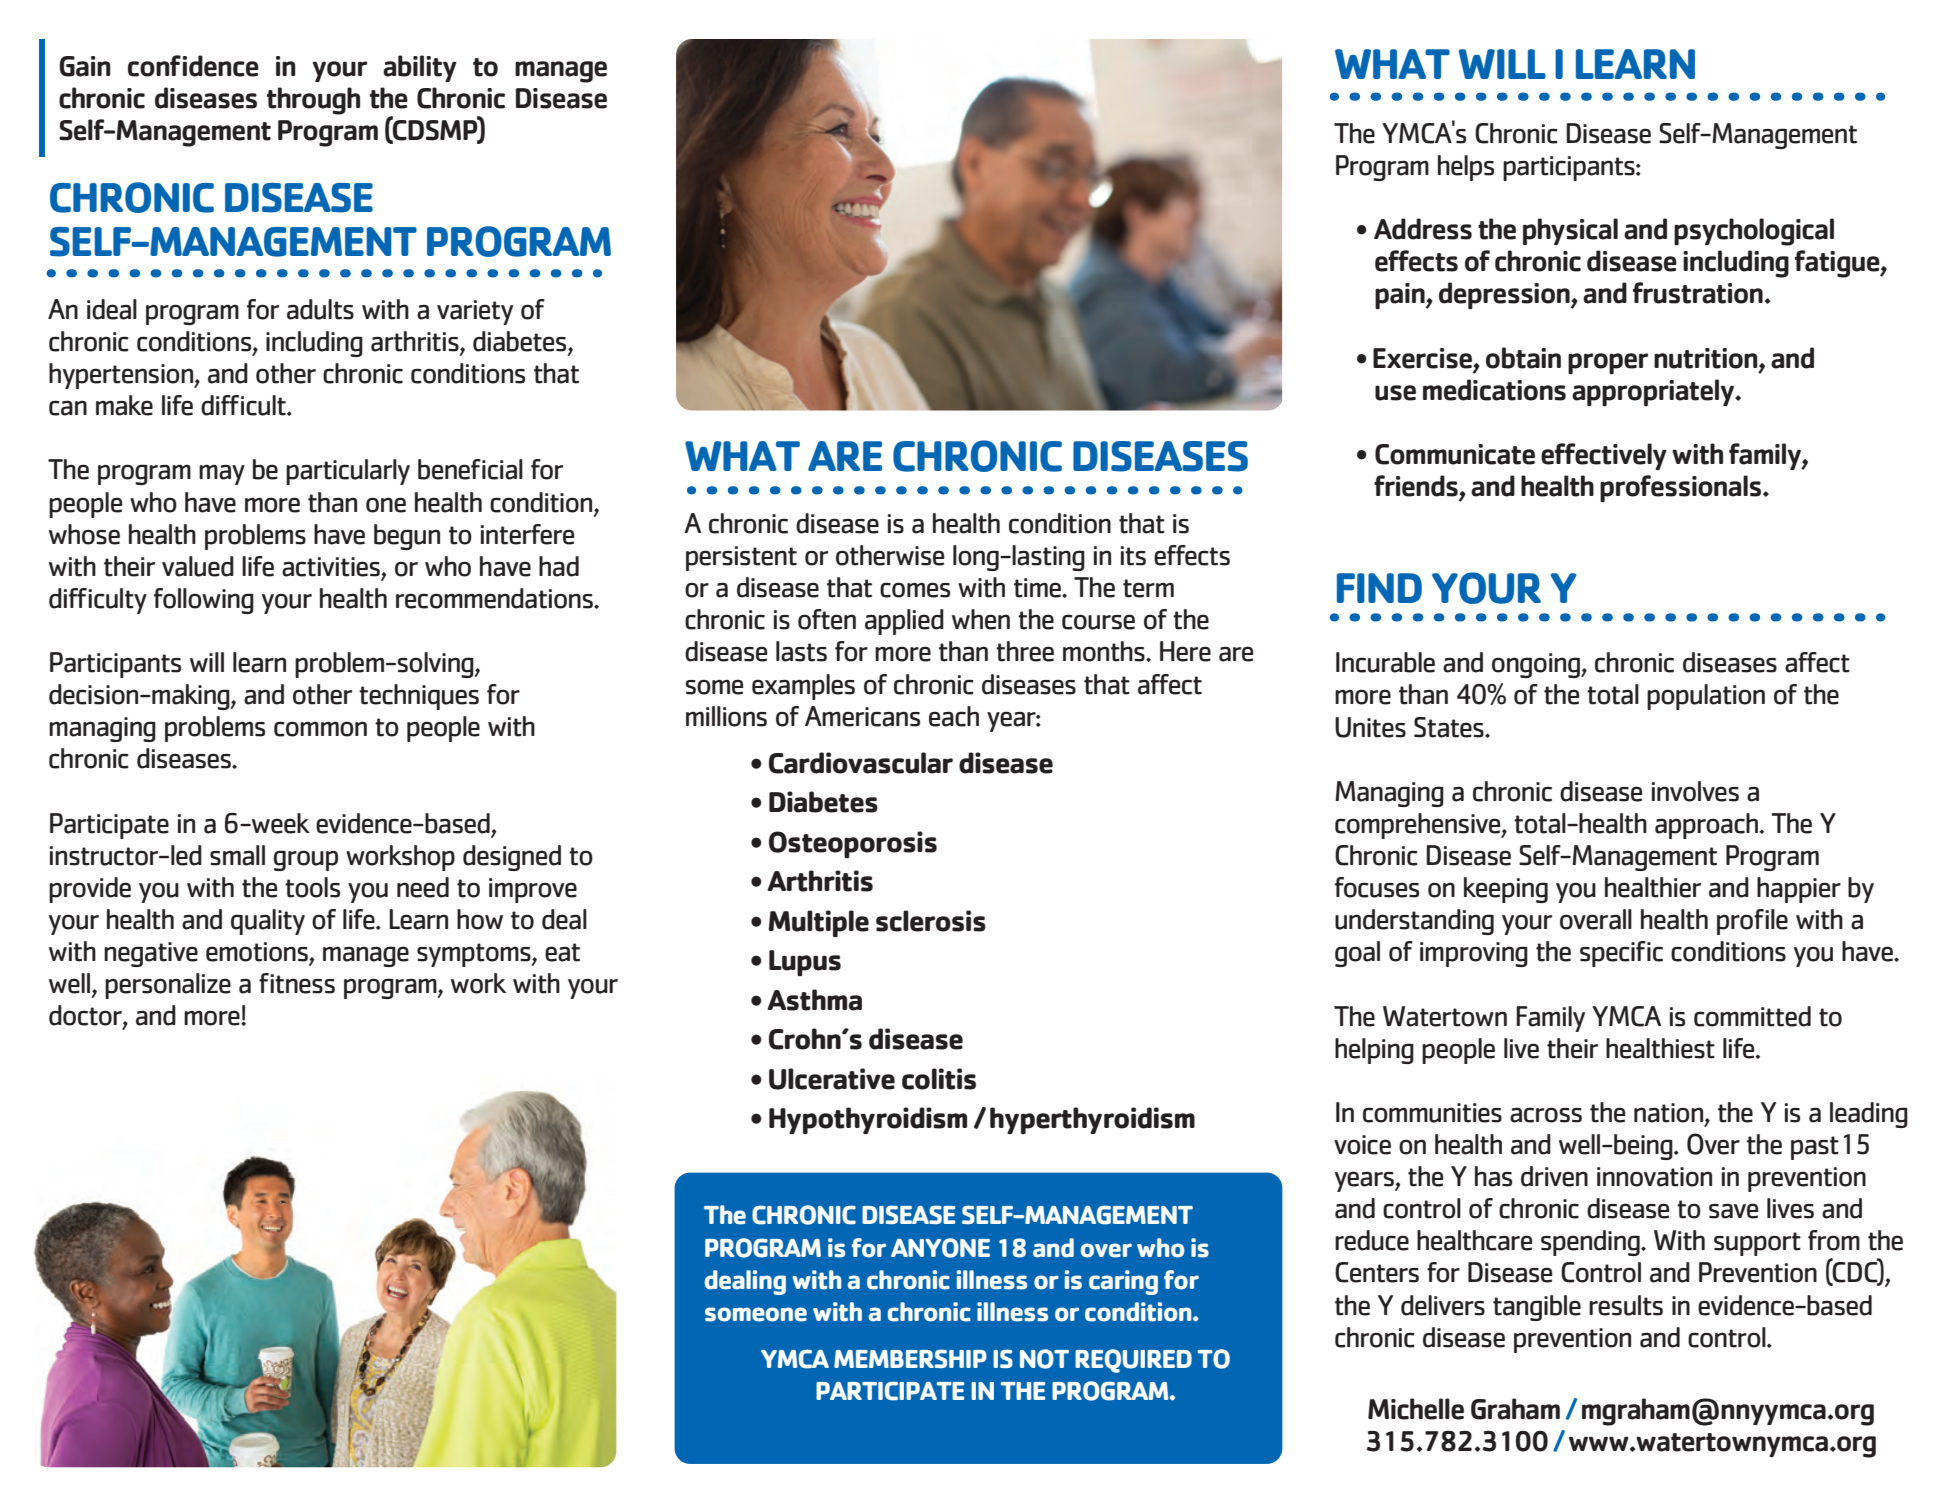 The width and height of the screenshot is (1957, 1512). What do you see at coordinates (313, 101) in the screenshot?
I see `through` at bounding box center [313, 101].
